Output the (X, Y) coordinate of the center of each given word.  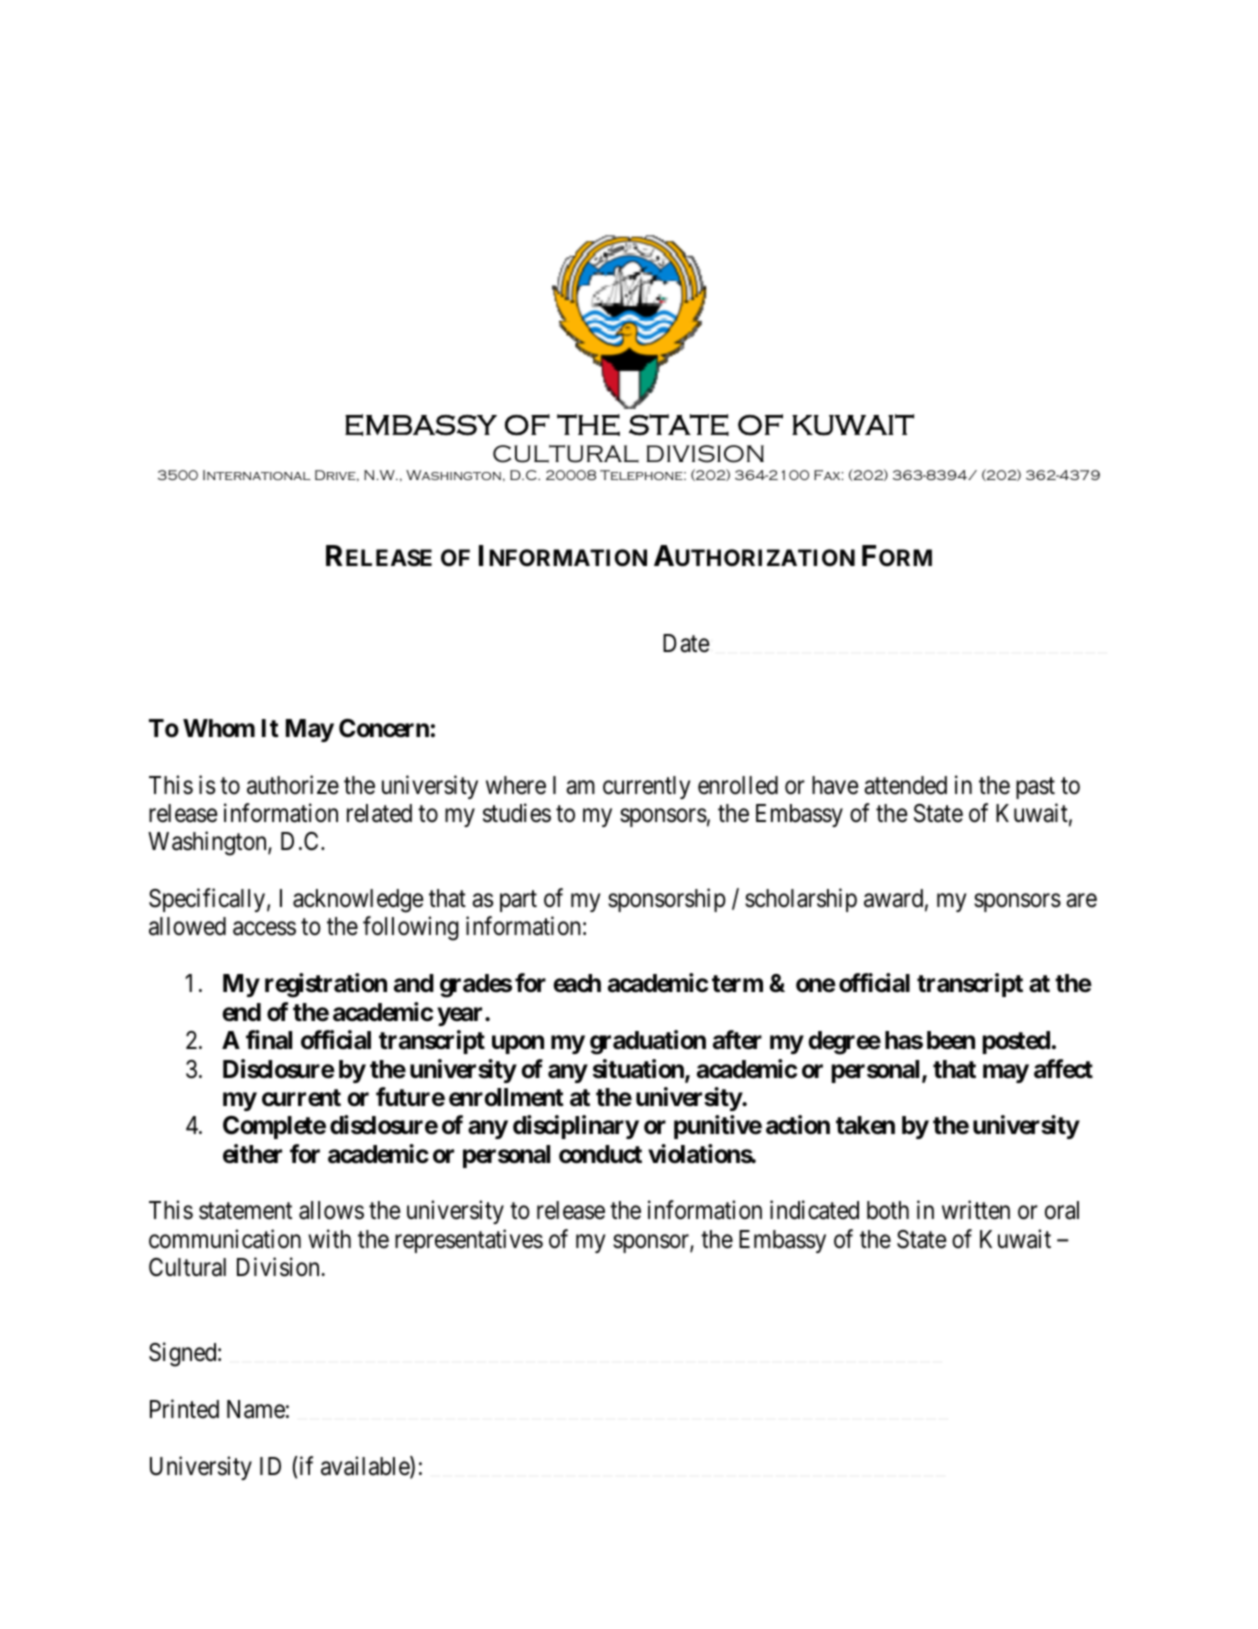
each (577, 983)
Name (256, 1409)
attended (905, 785)
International (256, 475)
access (264, 929)
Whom (219, 728)
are (1081, 901)
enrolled (738, 785)
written (976, 1210)
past (1035, 788)
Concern (384, 728)
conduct (600, 1154)
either (252, 1154)
